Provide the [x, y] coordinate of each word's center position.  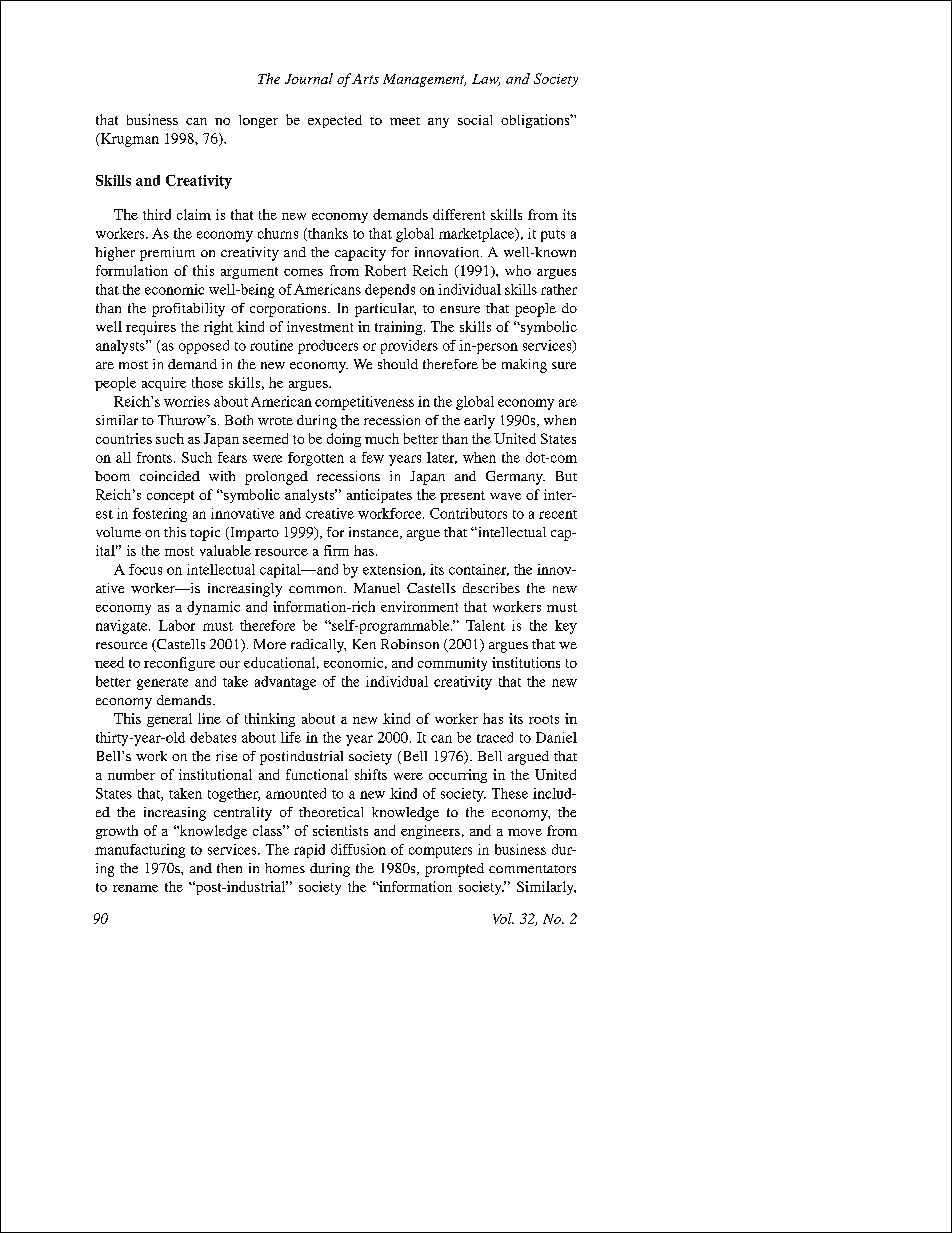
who [518, 270]
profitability [188, 310]
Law [486, 80]
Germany [515, 478]
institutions [526, 662]
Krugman [128, 140]
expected [335, 121]
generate [162, 684]
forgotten [316, 459]
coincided [170, 476]
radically [318, 646]
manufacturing [140, 851]
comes [303, 272]
